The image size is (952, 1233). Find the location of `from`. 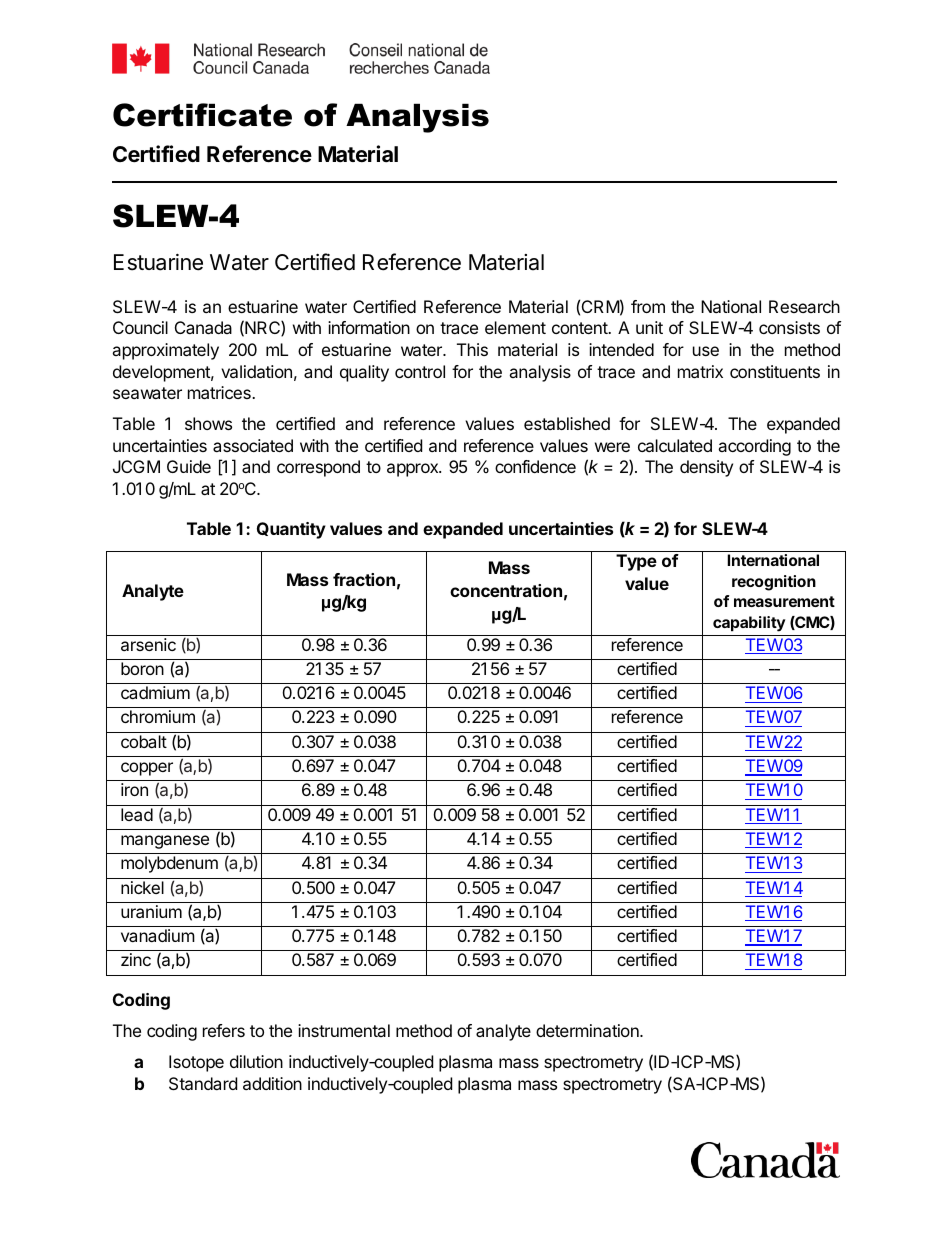

from is located at coordinates (648, 306).
